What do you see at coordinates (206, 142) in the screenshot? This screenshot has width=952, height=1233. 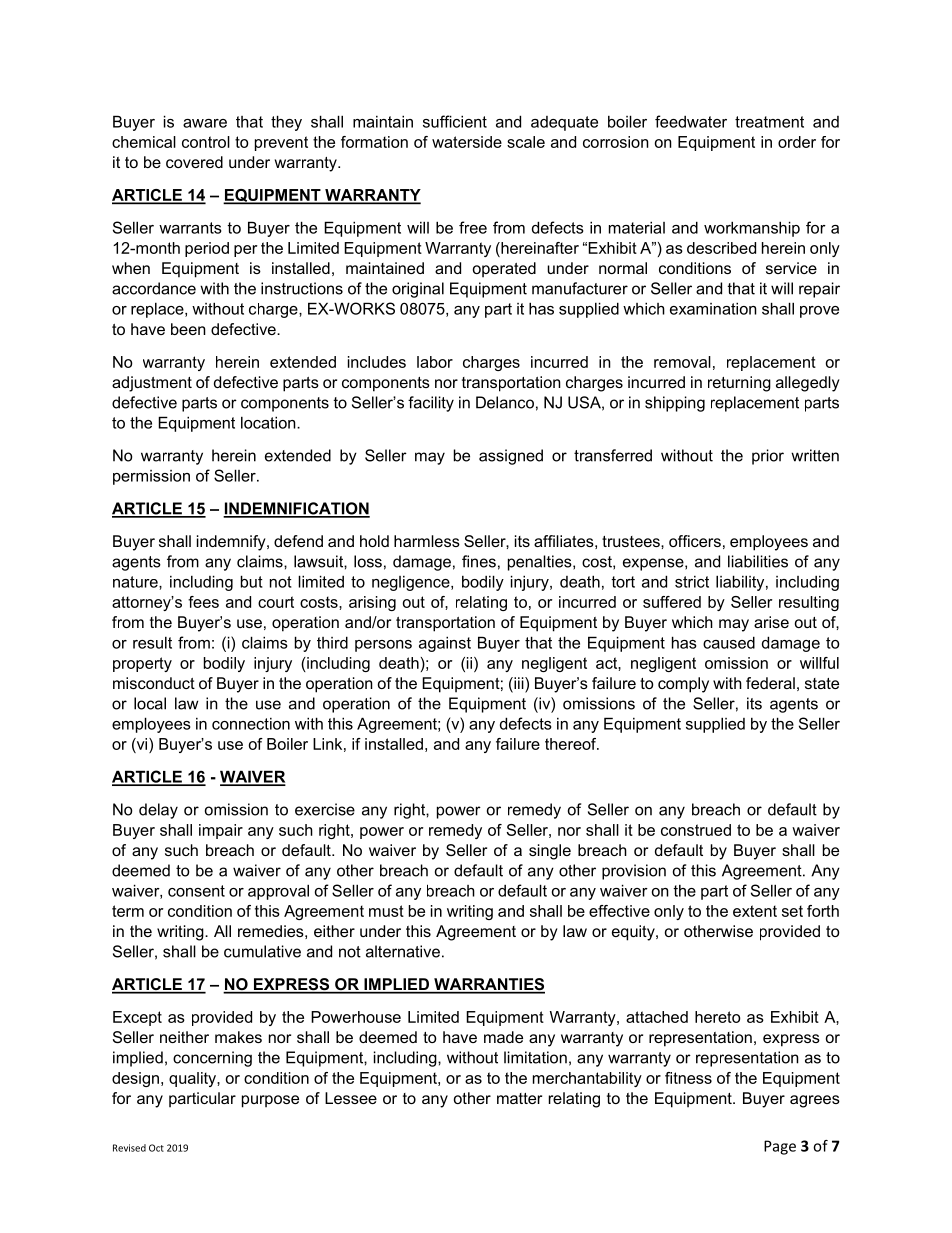 I see `control` at bounding box center [206, 142].
